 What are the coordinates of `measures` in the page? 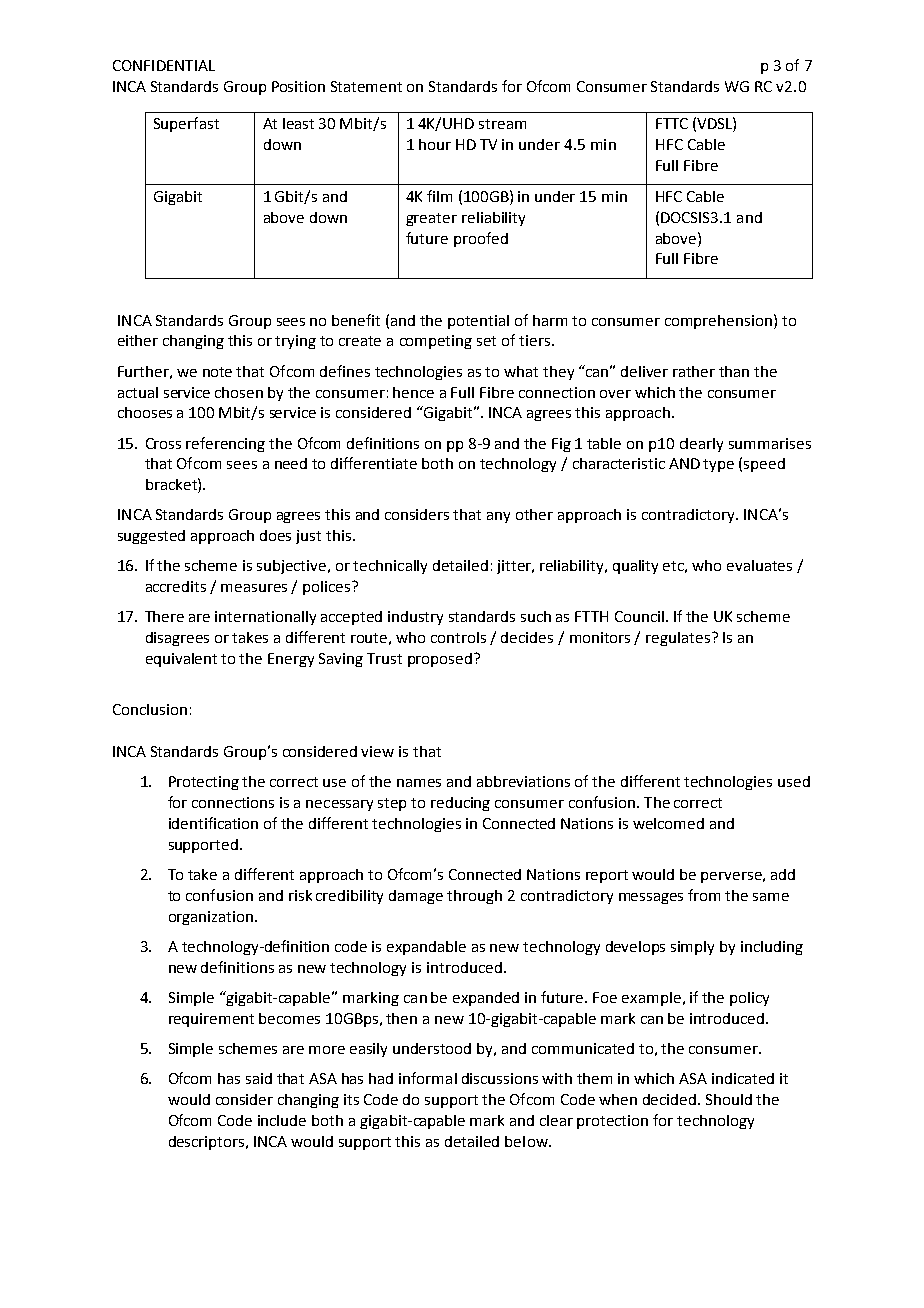 It's located at (254, 588).
